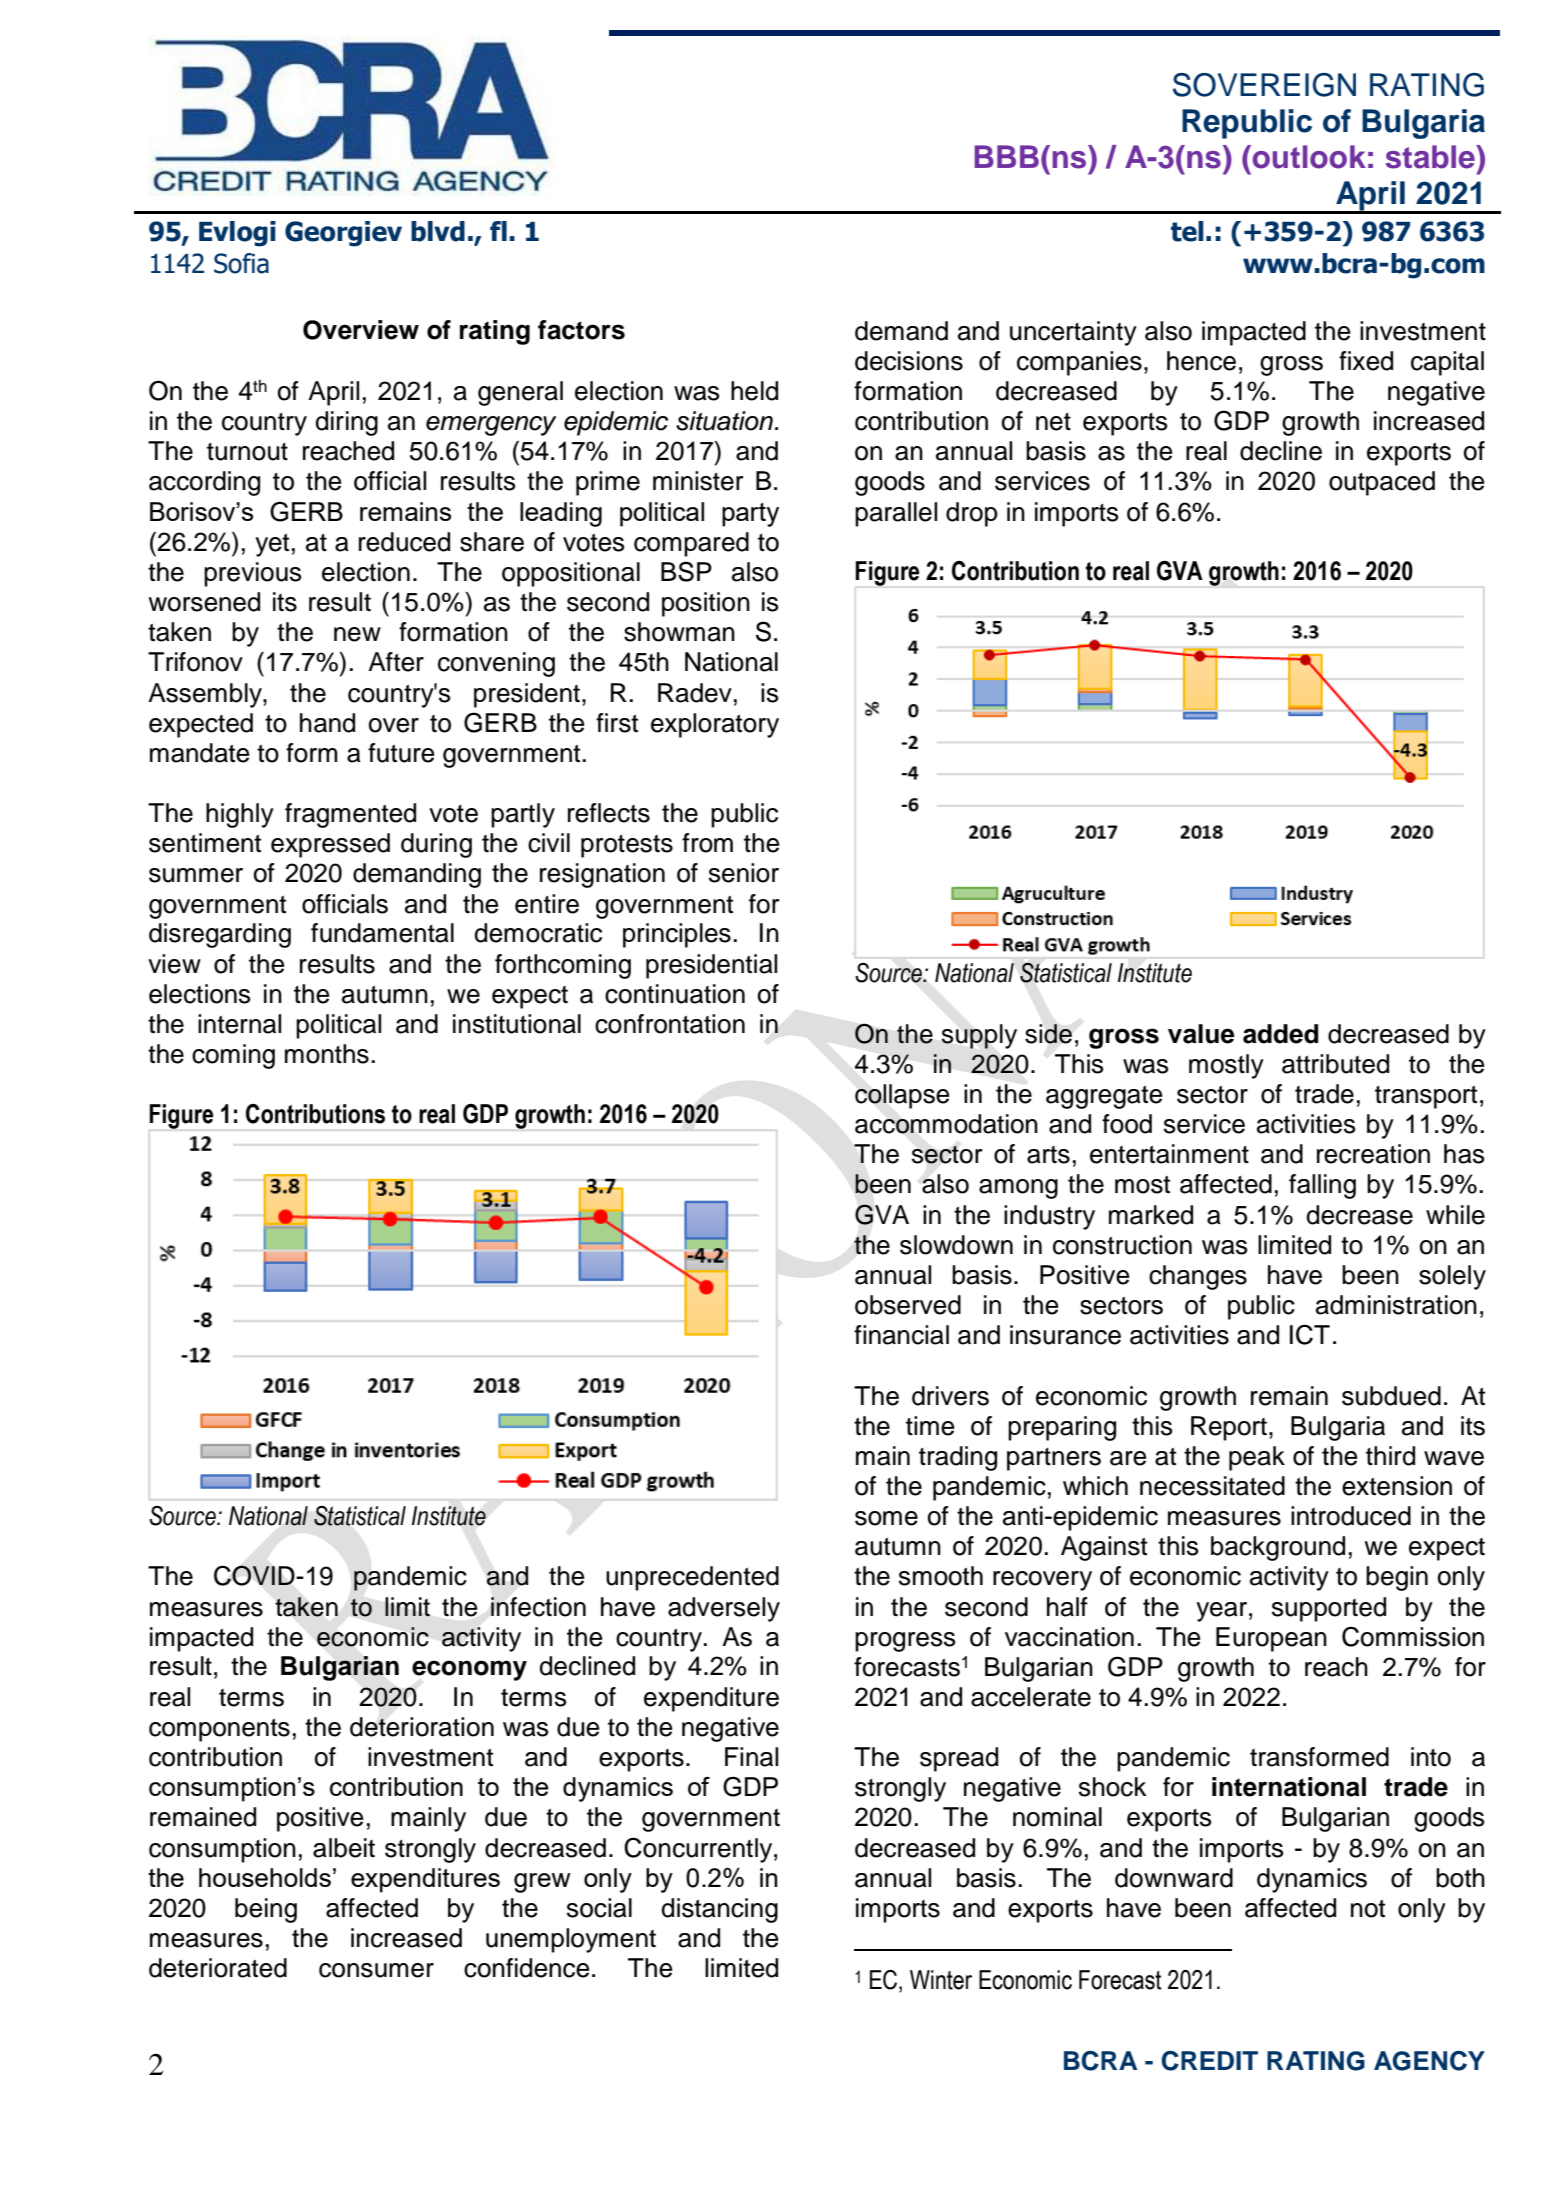 This screenshot has height=2207, width=1560. I want to click on attributed, so click(1335, 1064).
